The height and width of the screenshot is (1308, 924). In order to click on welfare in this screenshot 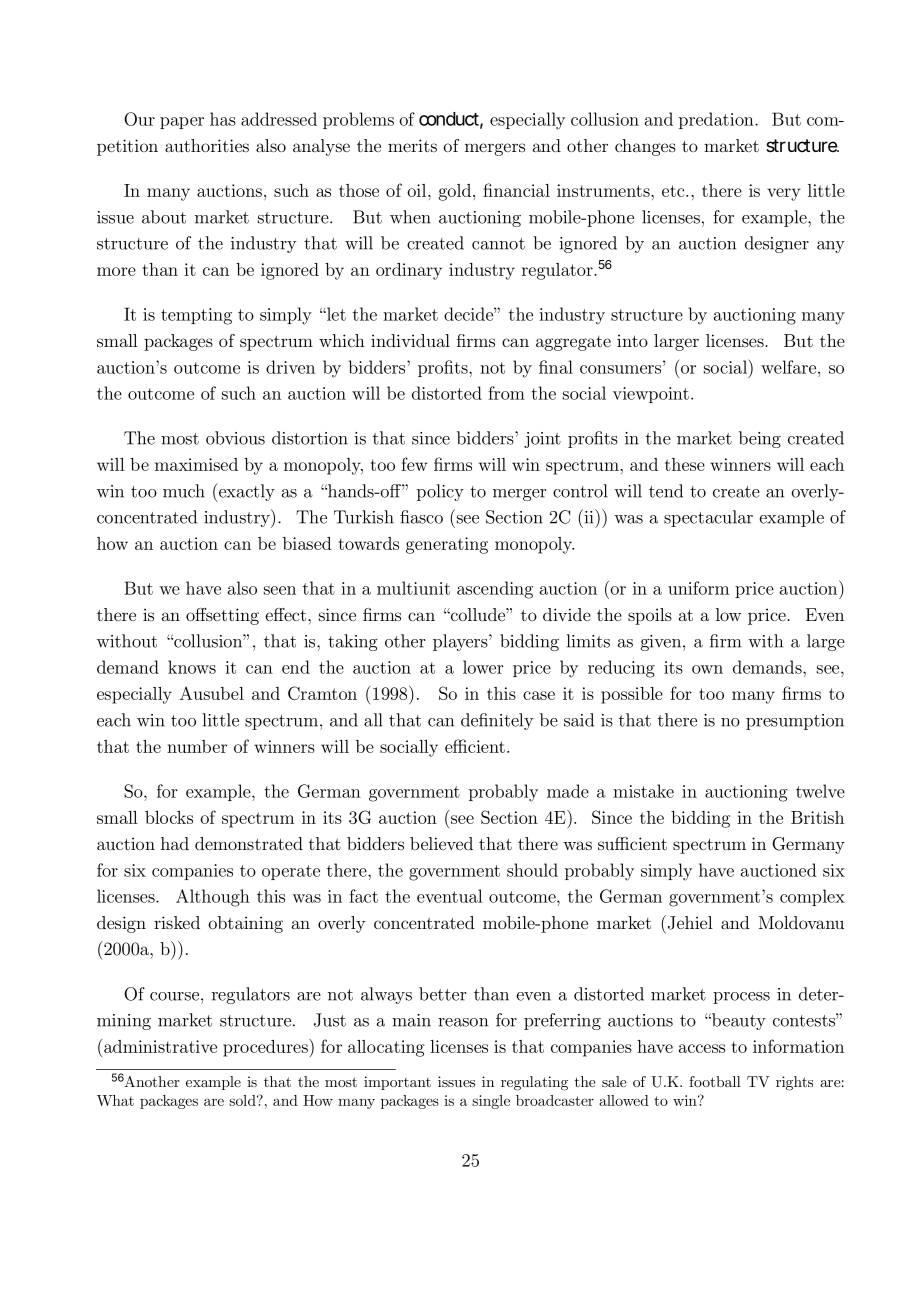, I will do `click(790, 367)`.
